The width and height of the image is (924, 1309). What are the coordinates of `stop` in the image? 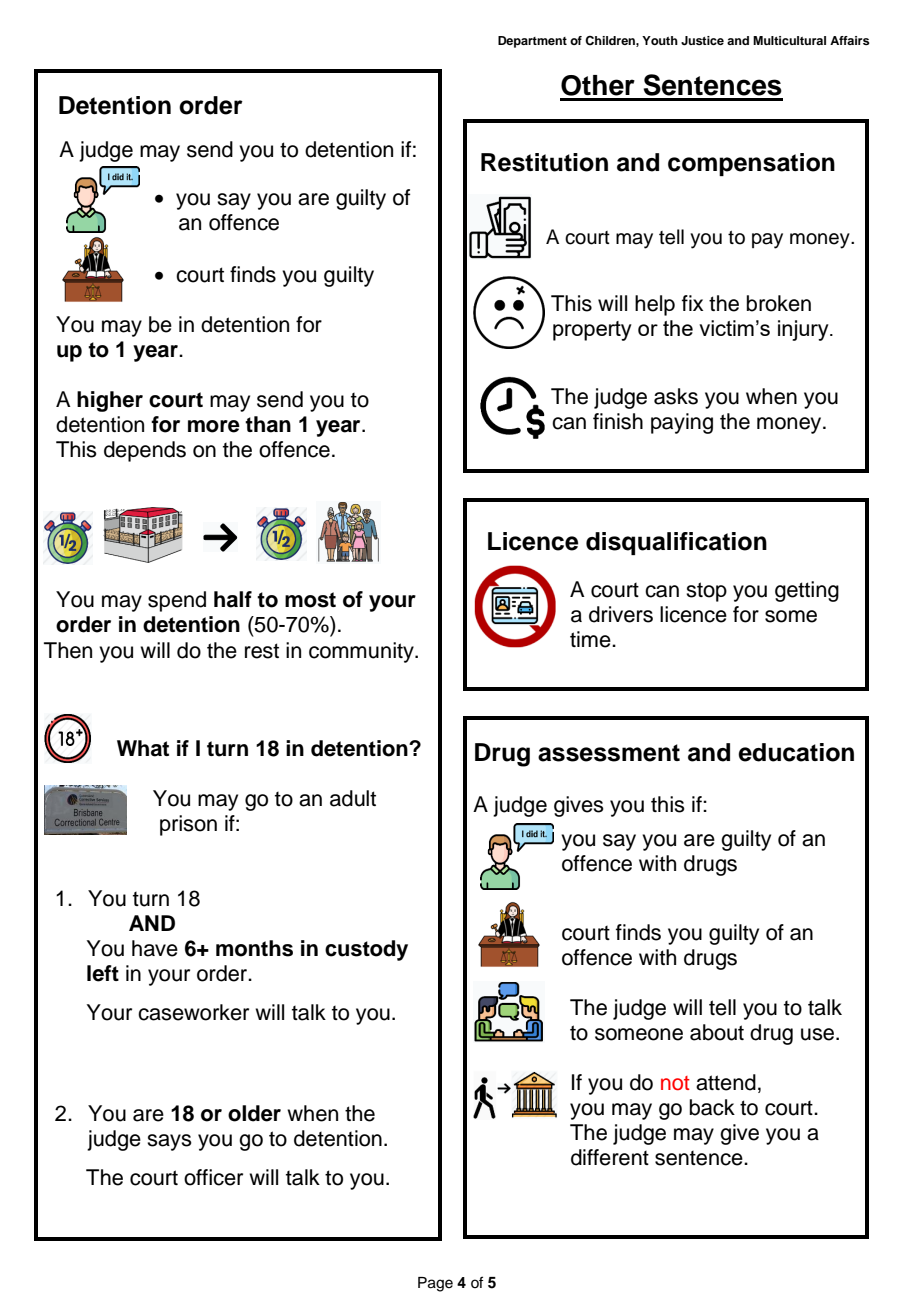 It's located at (706, 592).
